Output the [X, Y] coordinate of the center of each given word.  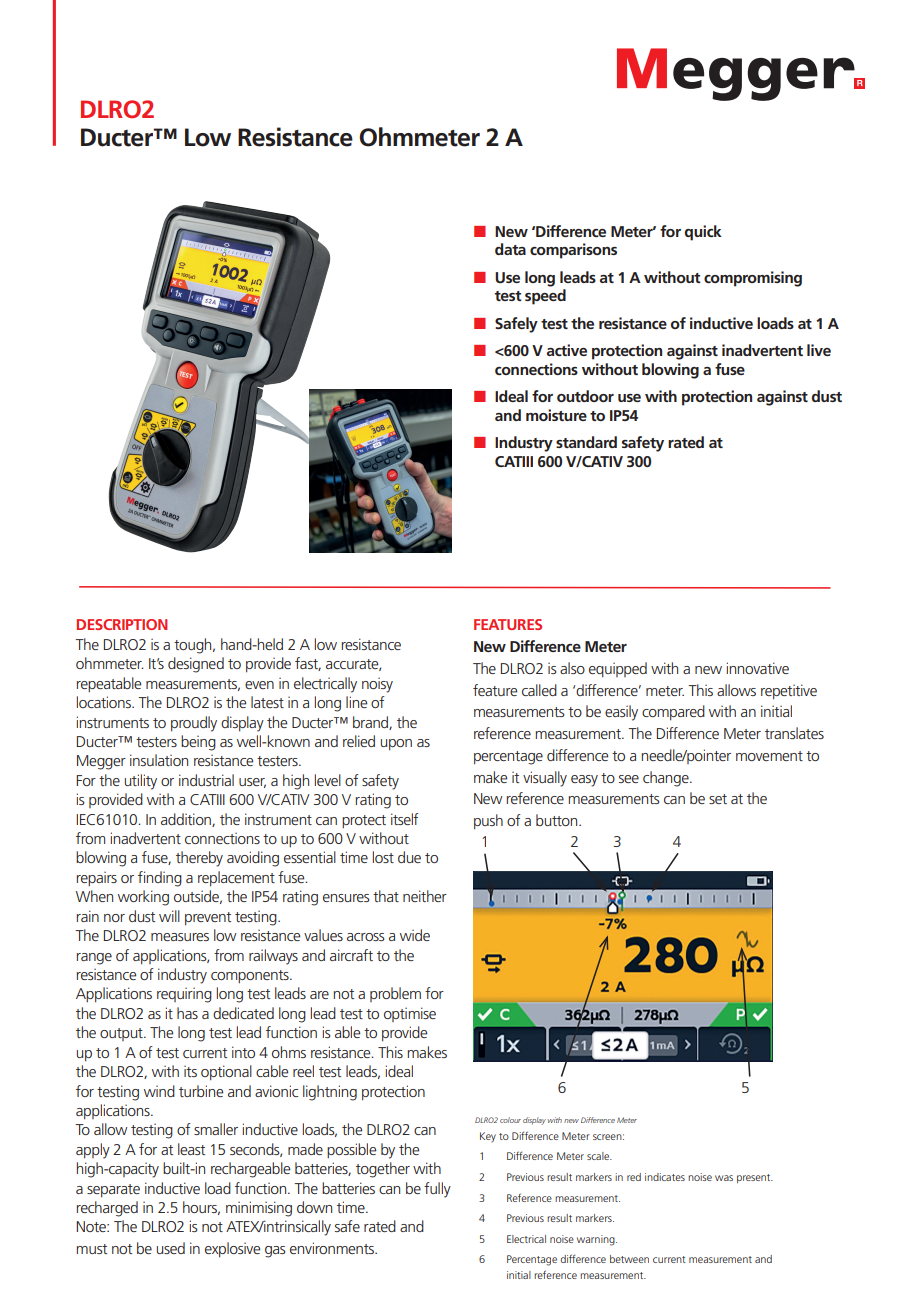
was [724, 1178]
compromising [753, 279]
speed [545, 297]
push [488, 821]
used [171, 1248]
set [718, 799]
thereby [199, 859]
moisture [556, 415]
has [187, 1013]
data [510, 249]
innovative [758, 668]
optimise [410, 1014]
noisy [377, 685]
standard [586, 442]
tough [194, 646]
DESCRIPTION [122, 624]
